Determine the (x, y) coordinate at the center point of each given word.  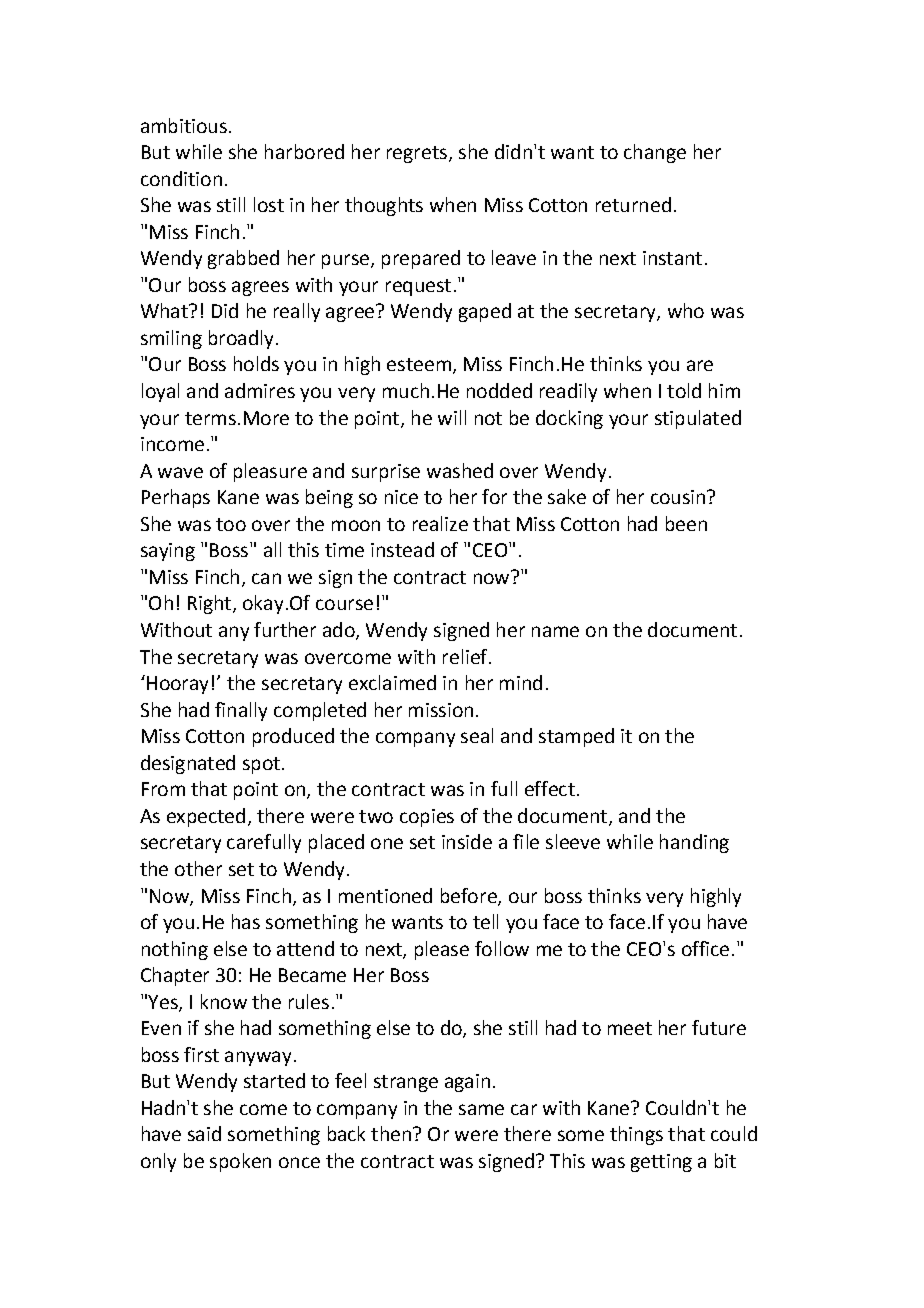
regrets (417, 154)
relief (466, 656)
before (470, 896)
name (555, 631)
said (204, 1133)
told (684, 390)
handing (694, 843)
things (636, 1135)
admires (260, 390)
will (452, 417)
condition (181, 178)
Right (211, 604)
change (655, 153)
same (481, 1109)
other (198, 868)
